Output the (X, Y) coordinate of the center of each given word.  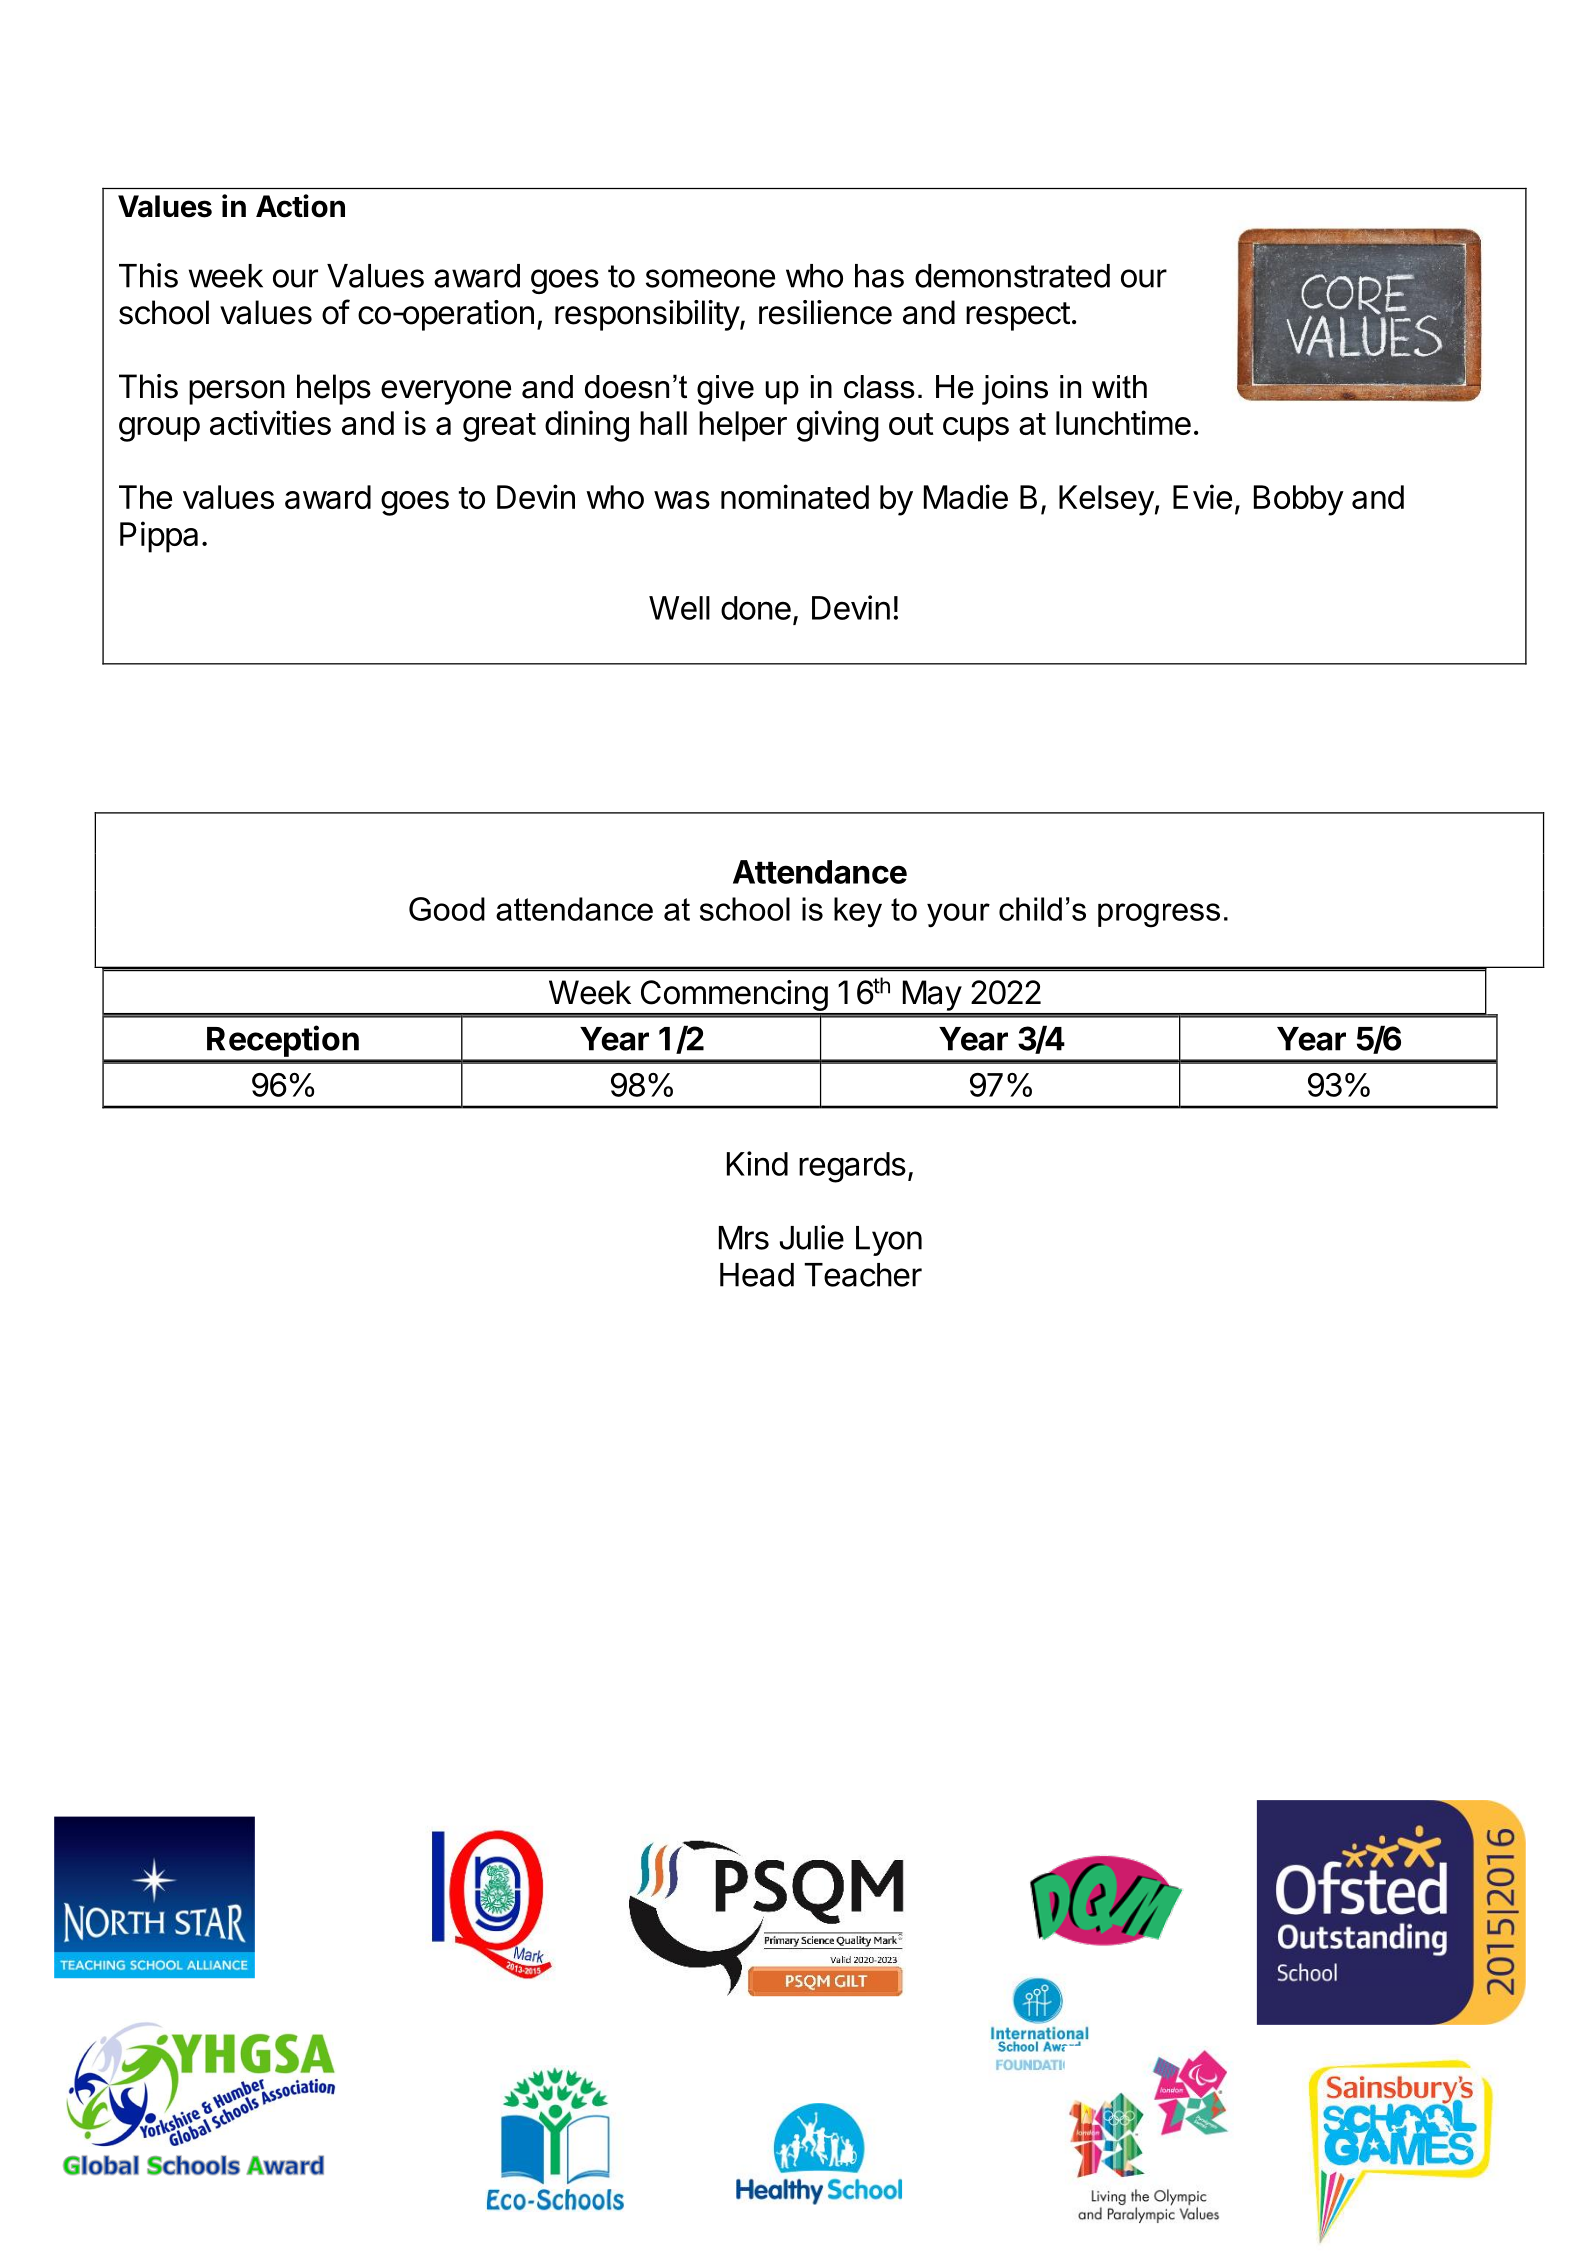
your (958, 915)
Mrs (744, 1238)
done (756, 608)
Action (300, 206)
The (145, 497)
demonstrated (1012, 276)
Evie (1202, 496)
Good (447, 909)
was (682, 500)
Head (757, 1275)
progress (1159, 915)
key (858, 912)
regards (852, 1167)
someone (710, 278)
